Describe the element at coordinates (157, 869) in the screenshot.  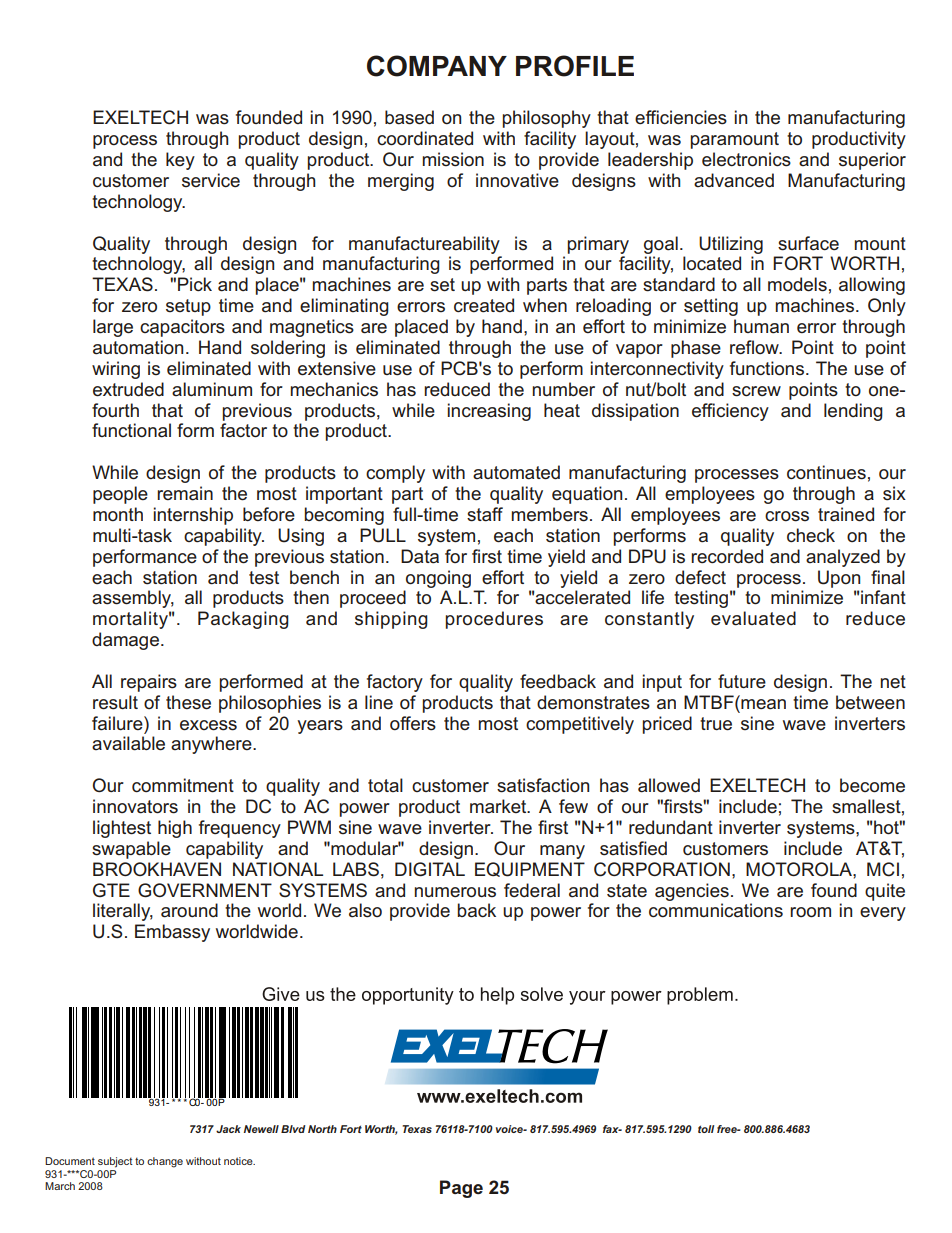
I see `BROOKHAVEN` at that location.
